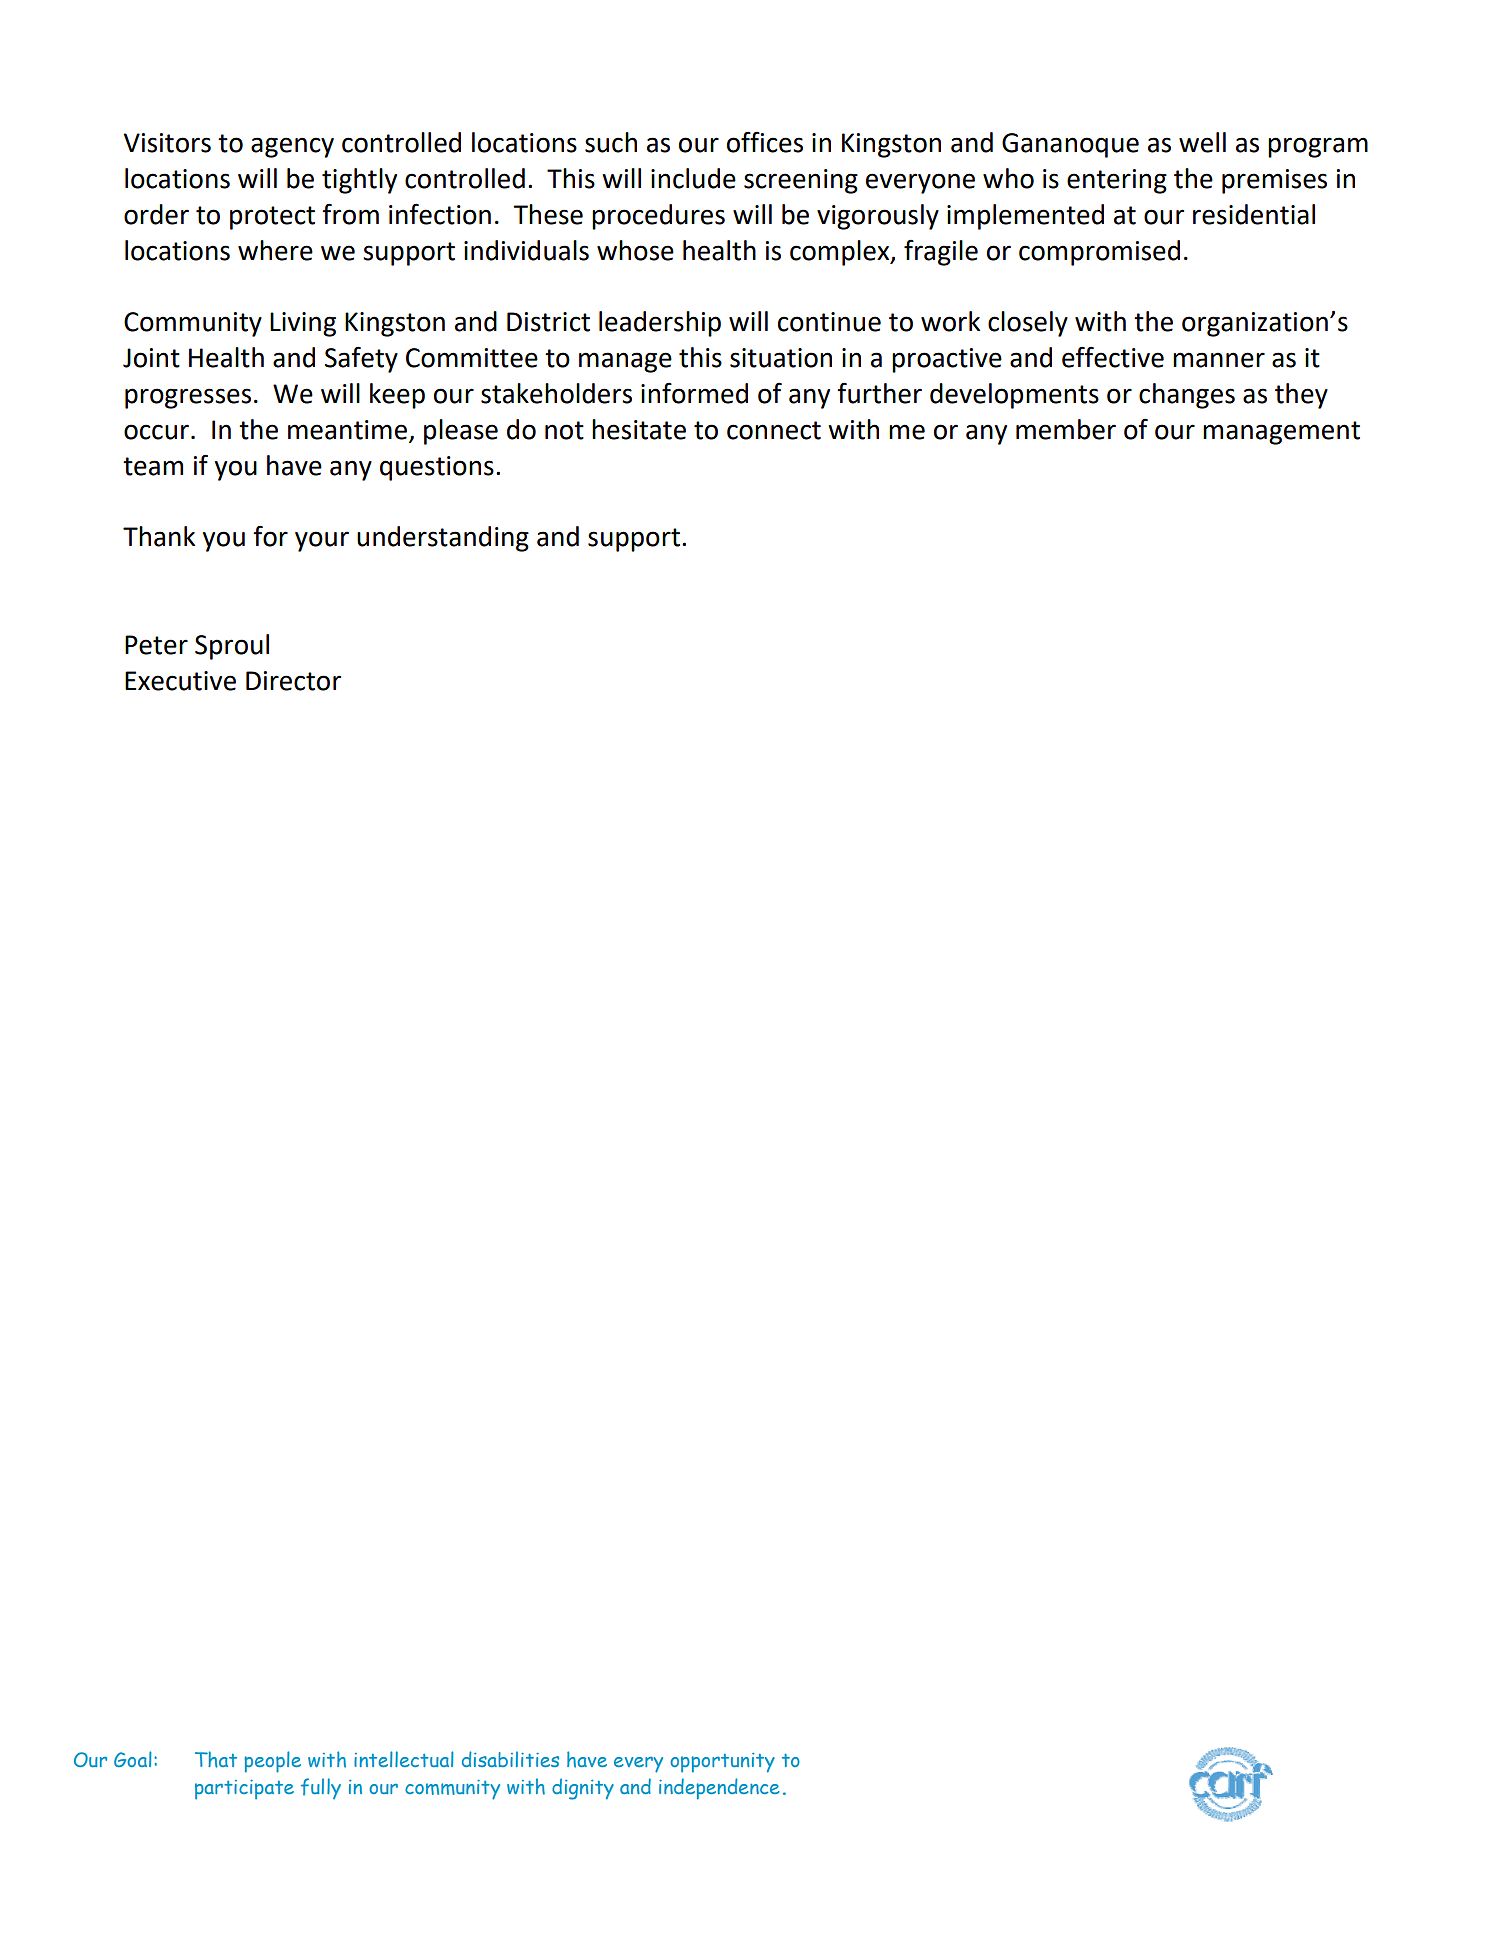  I want to click on entering, so click(1117, 181).
